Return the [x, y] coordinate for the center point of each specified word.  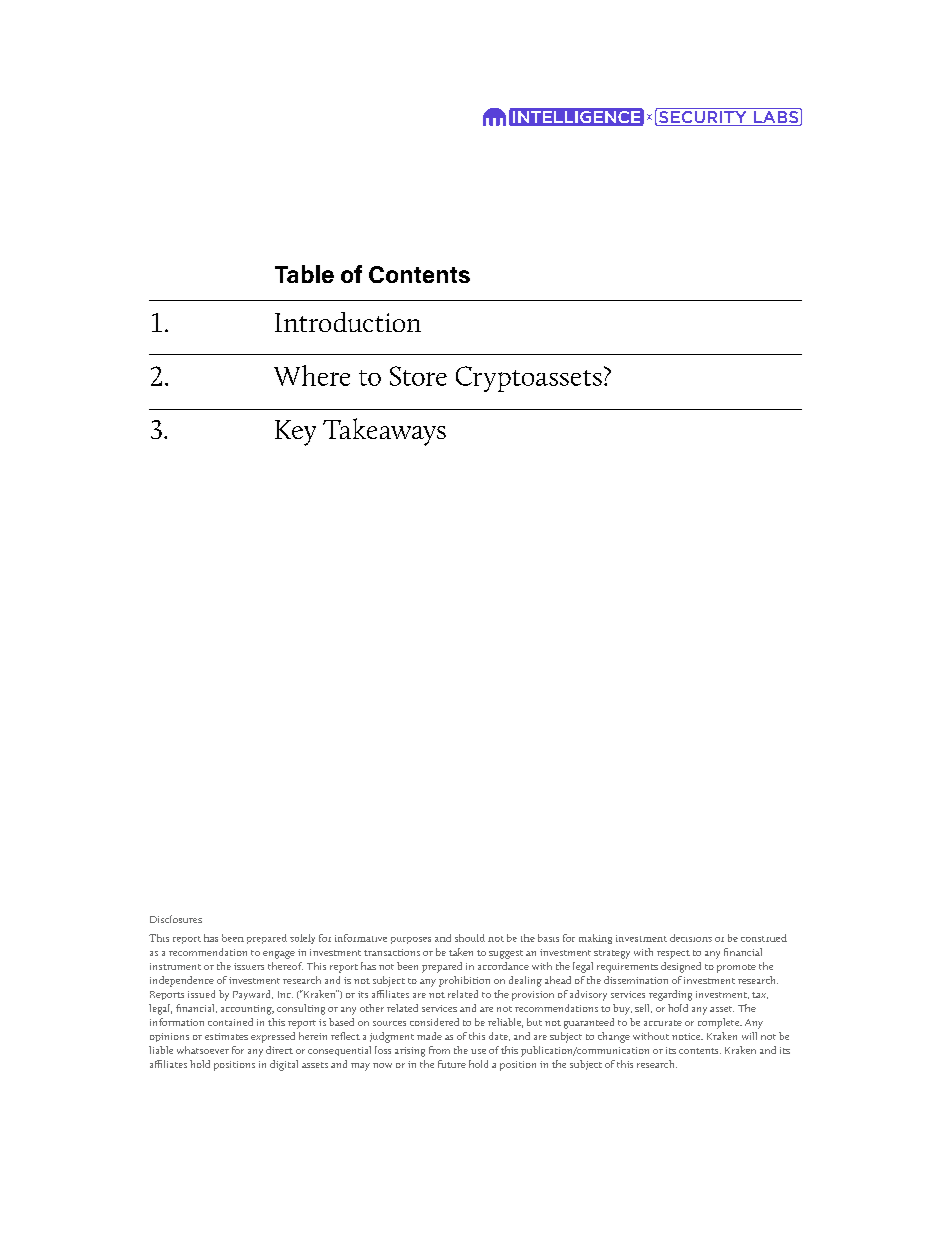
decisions [691, 938]
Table [304, 274]
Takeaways [384, 432]
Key [295, 433]
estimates [226, 1036]
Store [418, 376]
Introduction [348, 322]
